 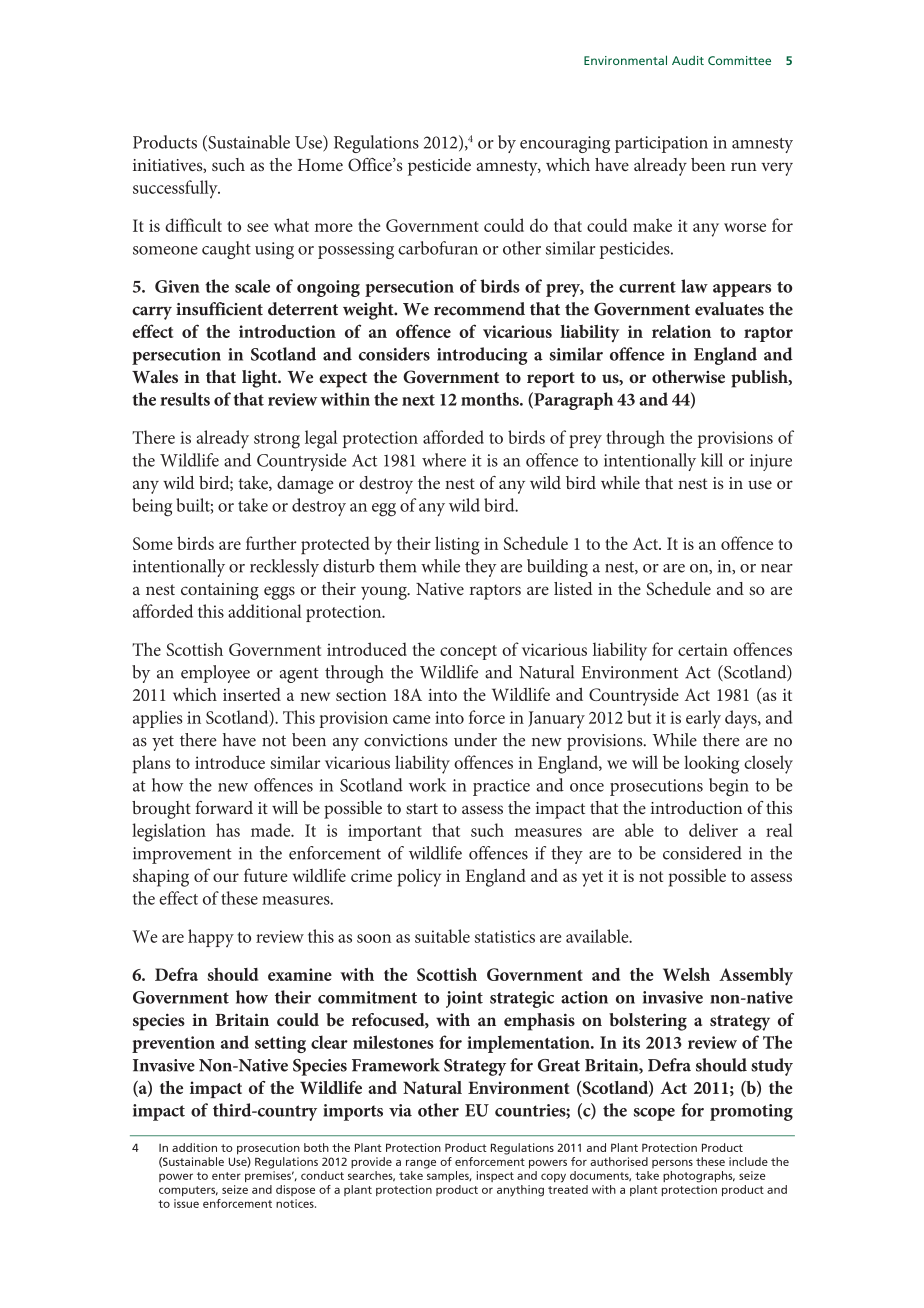 I want to click on containing, so click(x=220, y=591).
